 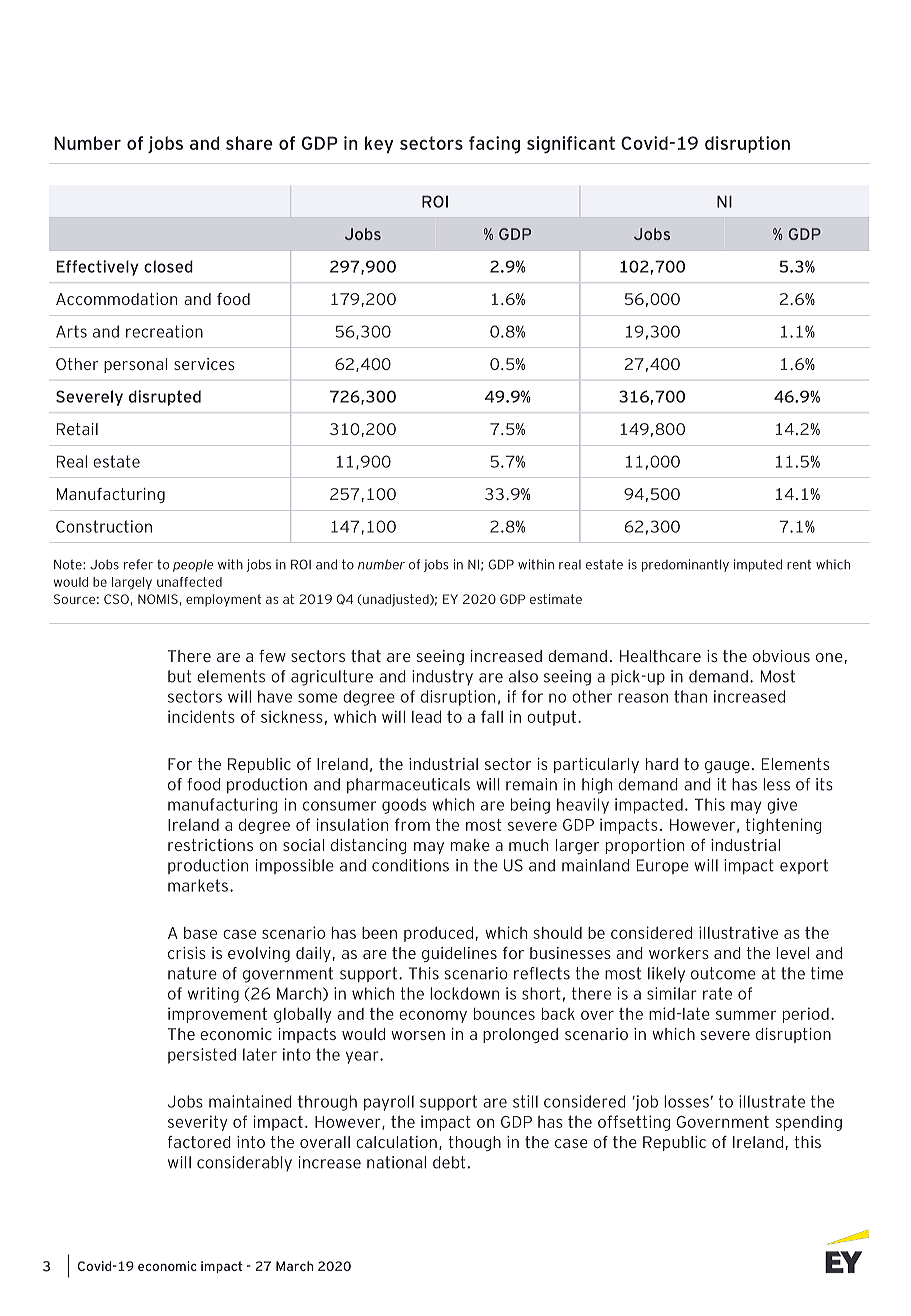 What do you see at coordinates (475, 1143) in the page?
I see `though` at bounding box center [475, 1143].
